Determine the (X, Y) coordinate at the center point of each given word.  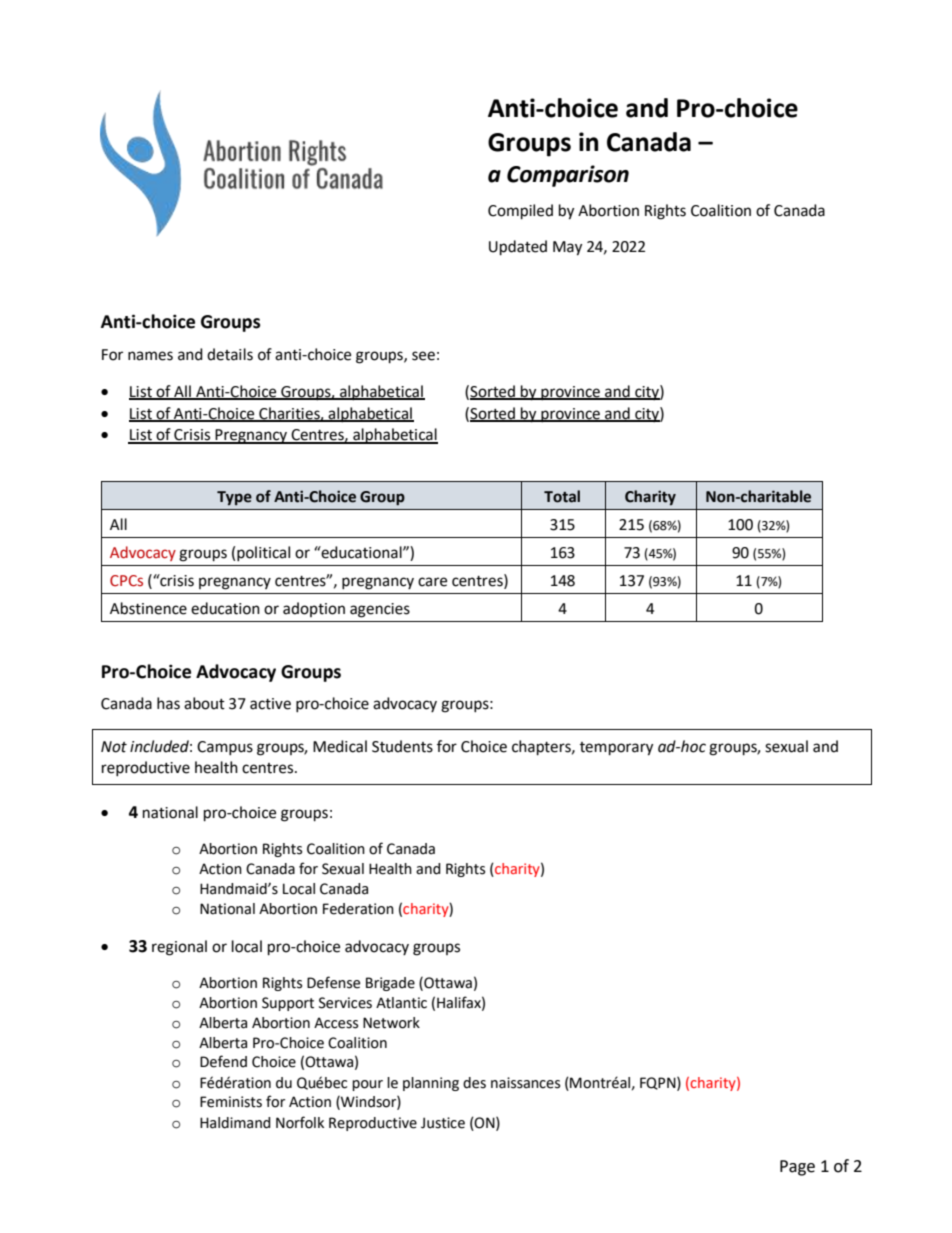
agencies (380, 610)
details (230, 354)
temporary (616, 749)
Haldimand (235, 1123)
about (204, 703)
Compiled (520, 212)
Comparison (568, 176)
